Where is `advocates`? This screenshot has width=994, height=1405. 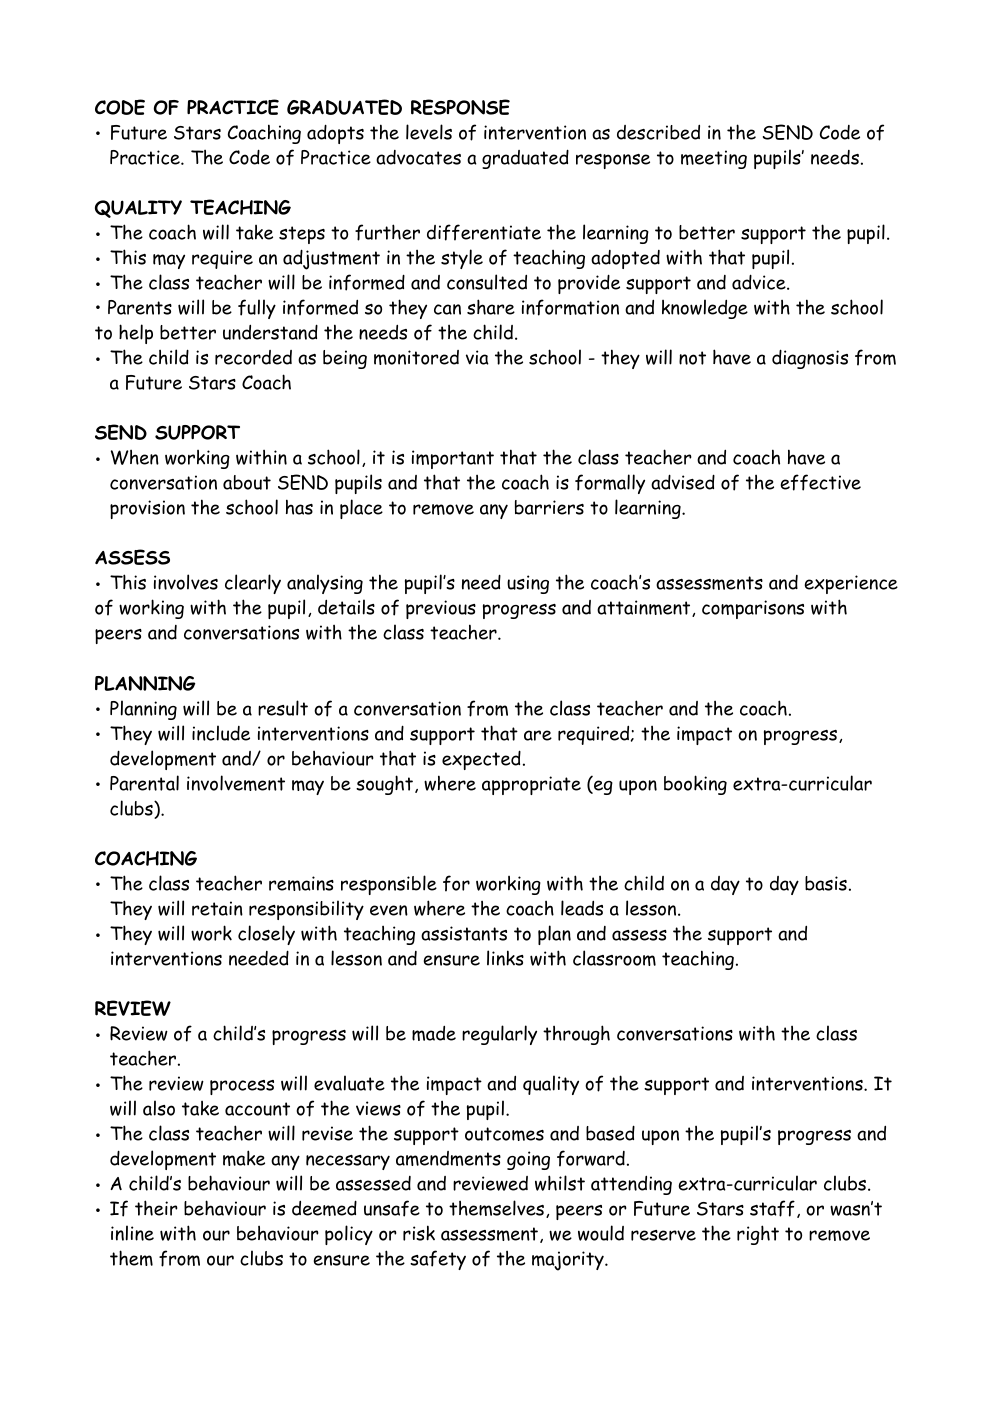
advocates is located at coordinates (418, 157).
